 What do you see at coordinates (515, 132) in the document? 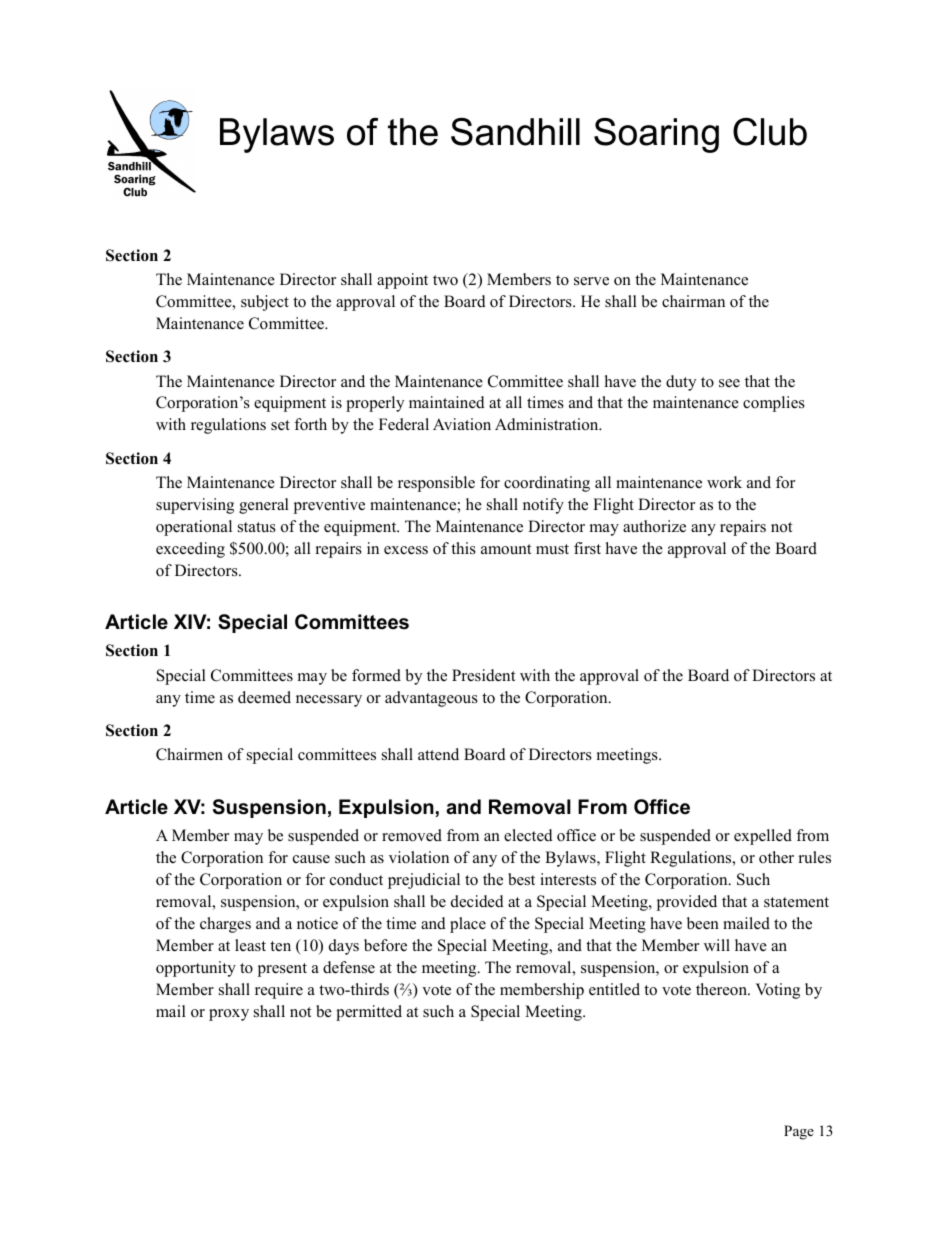
I see `Sandhill` at bounding box center [515, 132].
